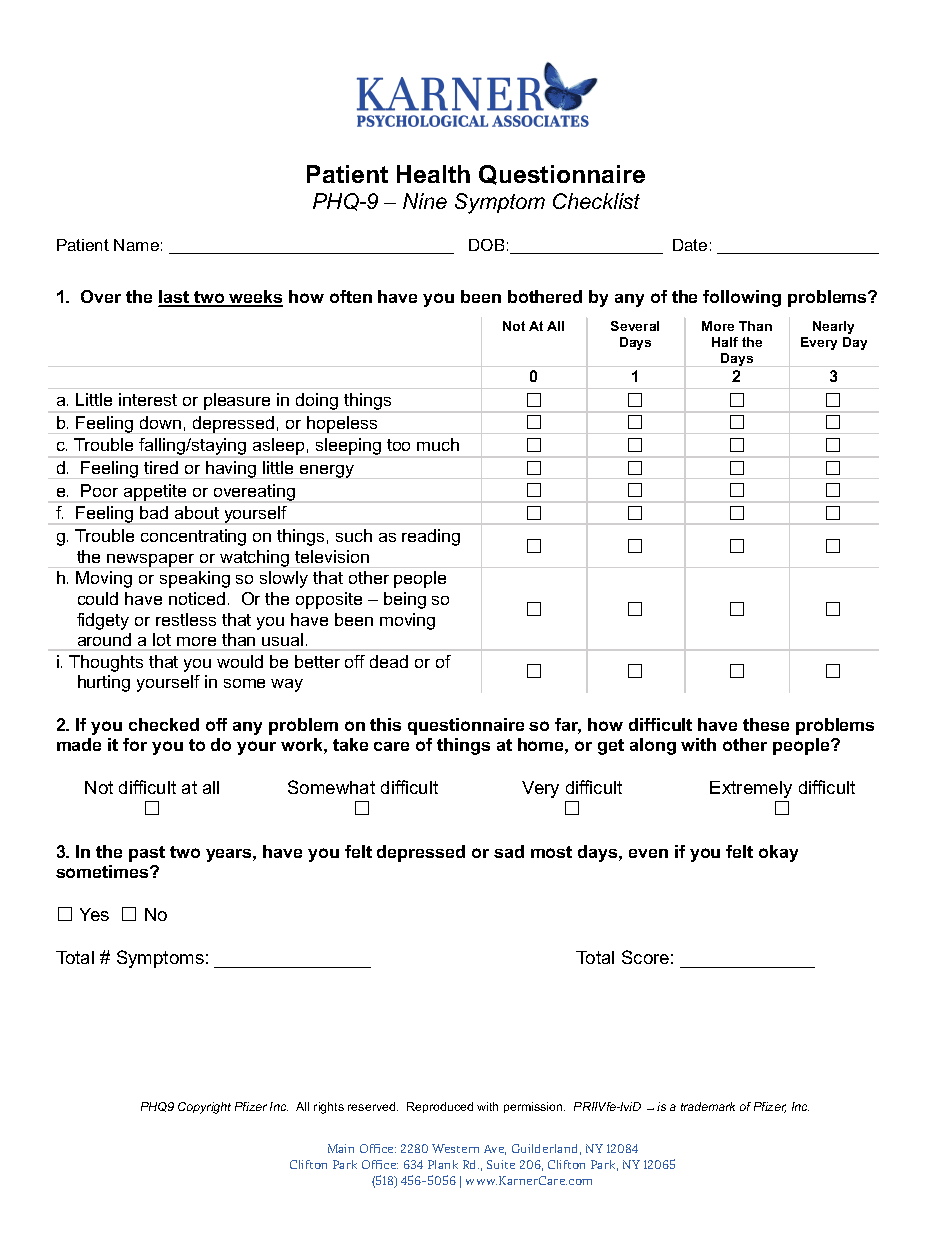  What do you see at coordinates (425, 201) in the page?
I see `Nine` at bounding box center [425, 201].
